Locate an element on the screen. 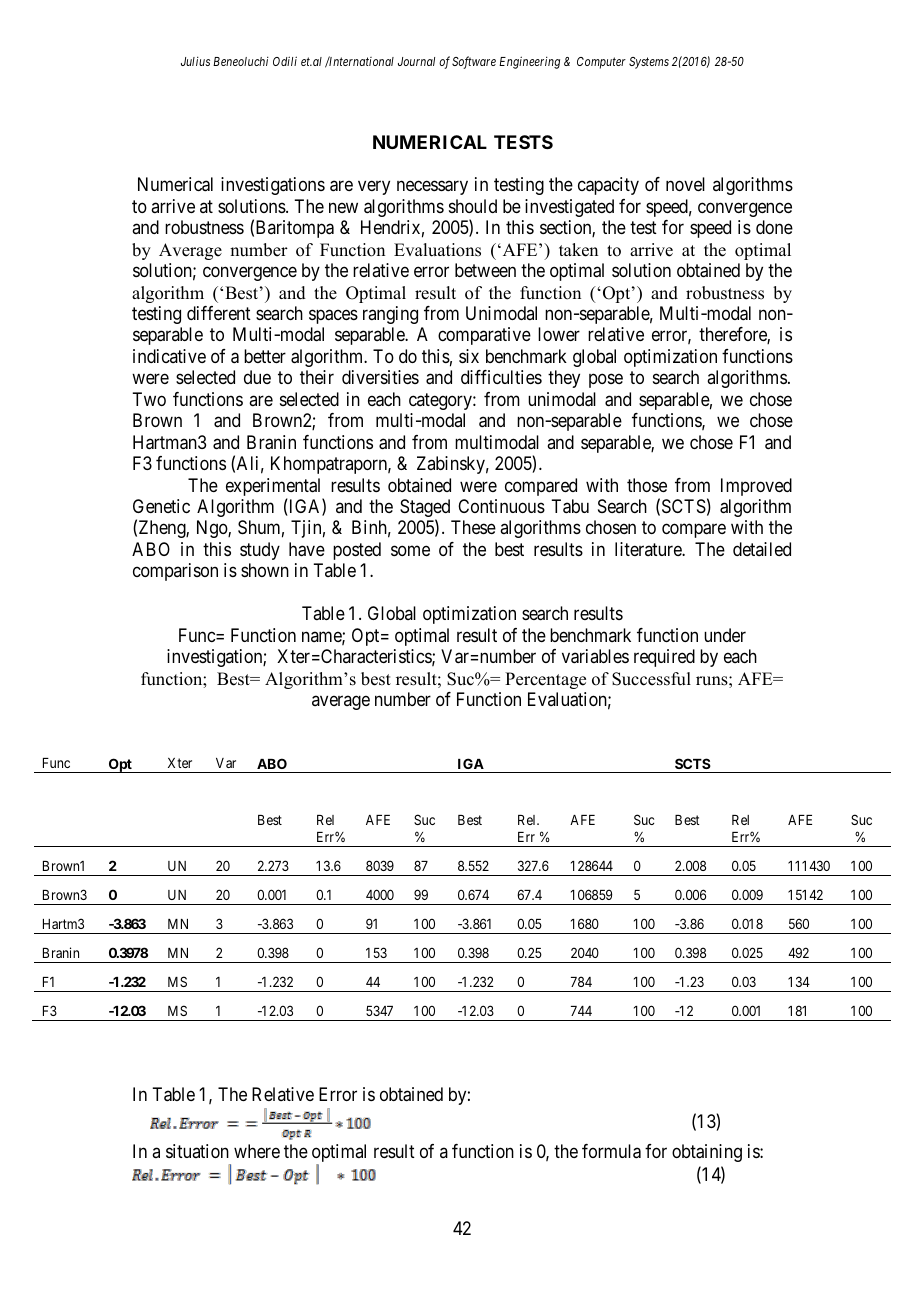 The height and width of the screenshot is (1308, 924). shown is located at coordinates (265, 570).
